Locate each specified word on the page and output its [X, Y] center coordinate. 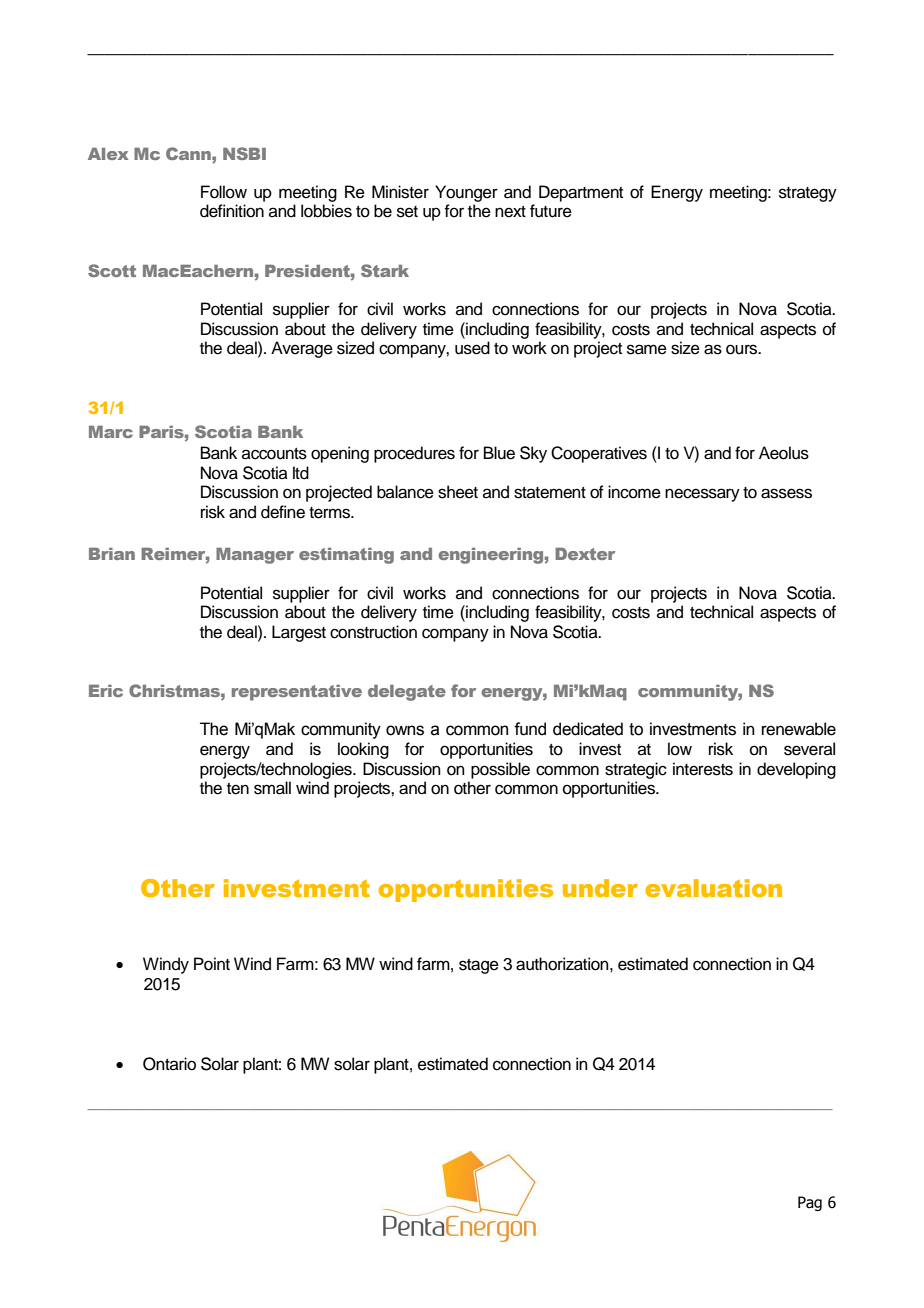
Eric [106, 691]
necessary [702, 495]
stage [479, 966]
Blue [499, 453]
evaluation [713, 888]
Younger [466, 193]
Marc [111, 432]
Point [212, 964]
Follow [224, 192]
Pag [810, 1203]
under [600, 888]
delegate [407, 693]
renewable [799, 729]
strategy [808, 194]
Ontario [169, 1064]
